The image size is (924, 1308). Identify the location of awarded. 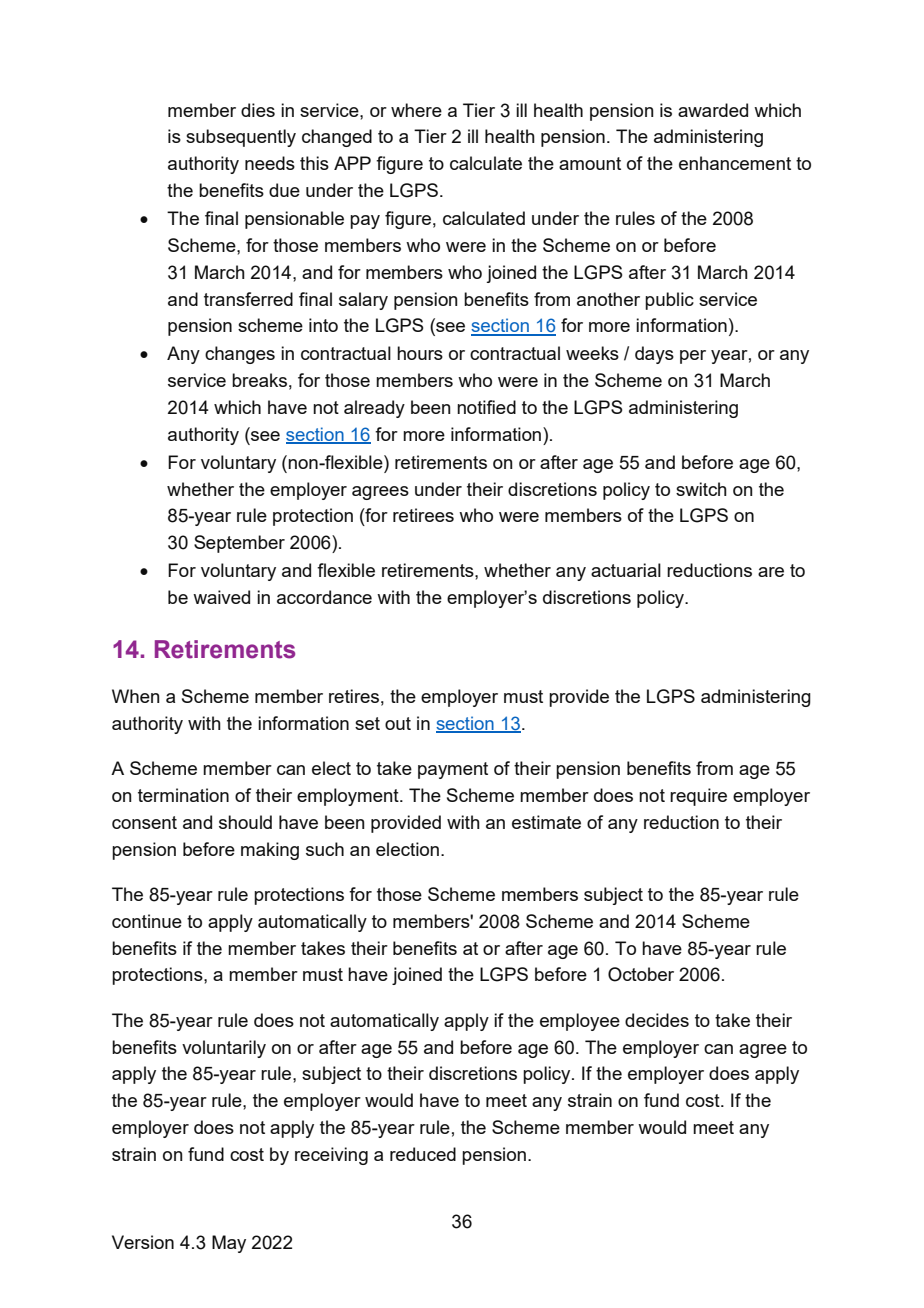
(713, 110).
